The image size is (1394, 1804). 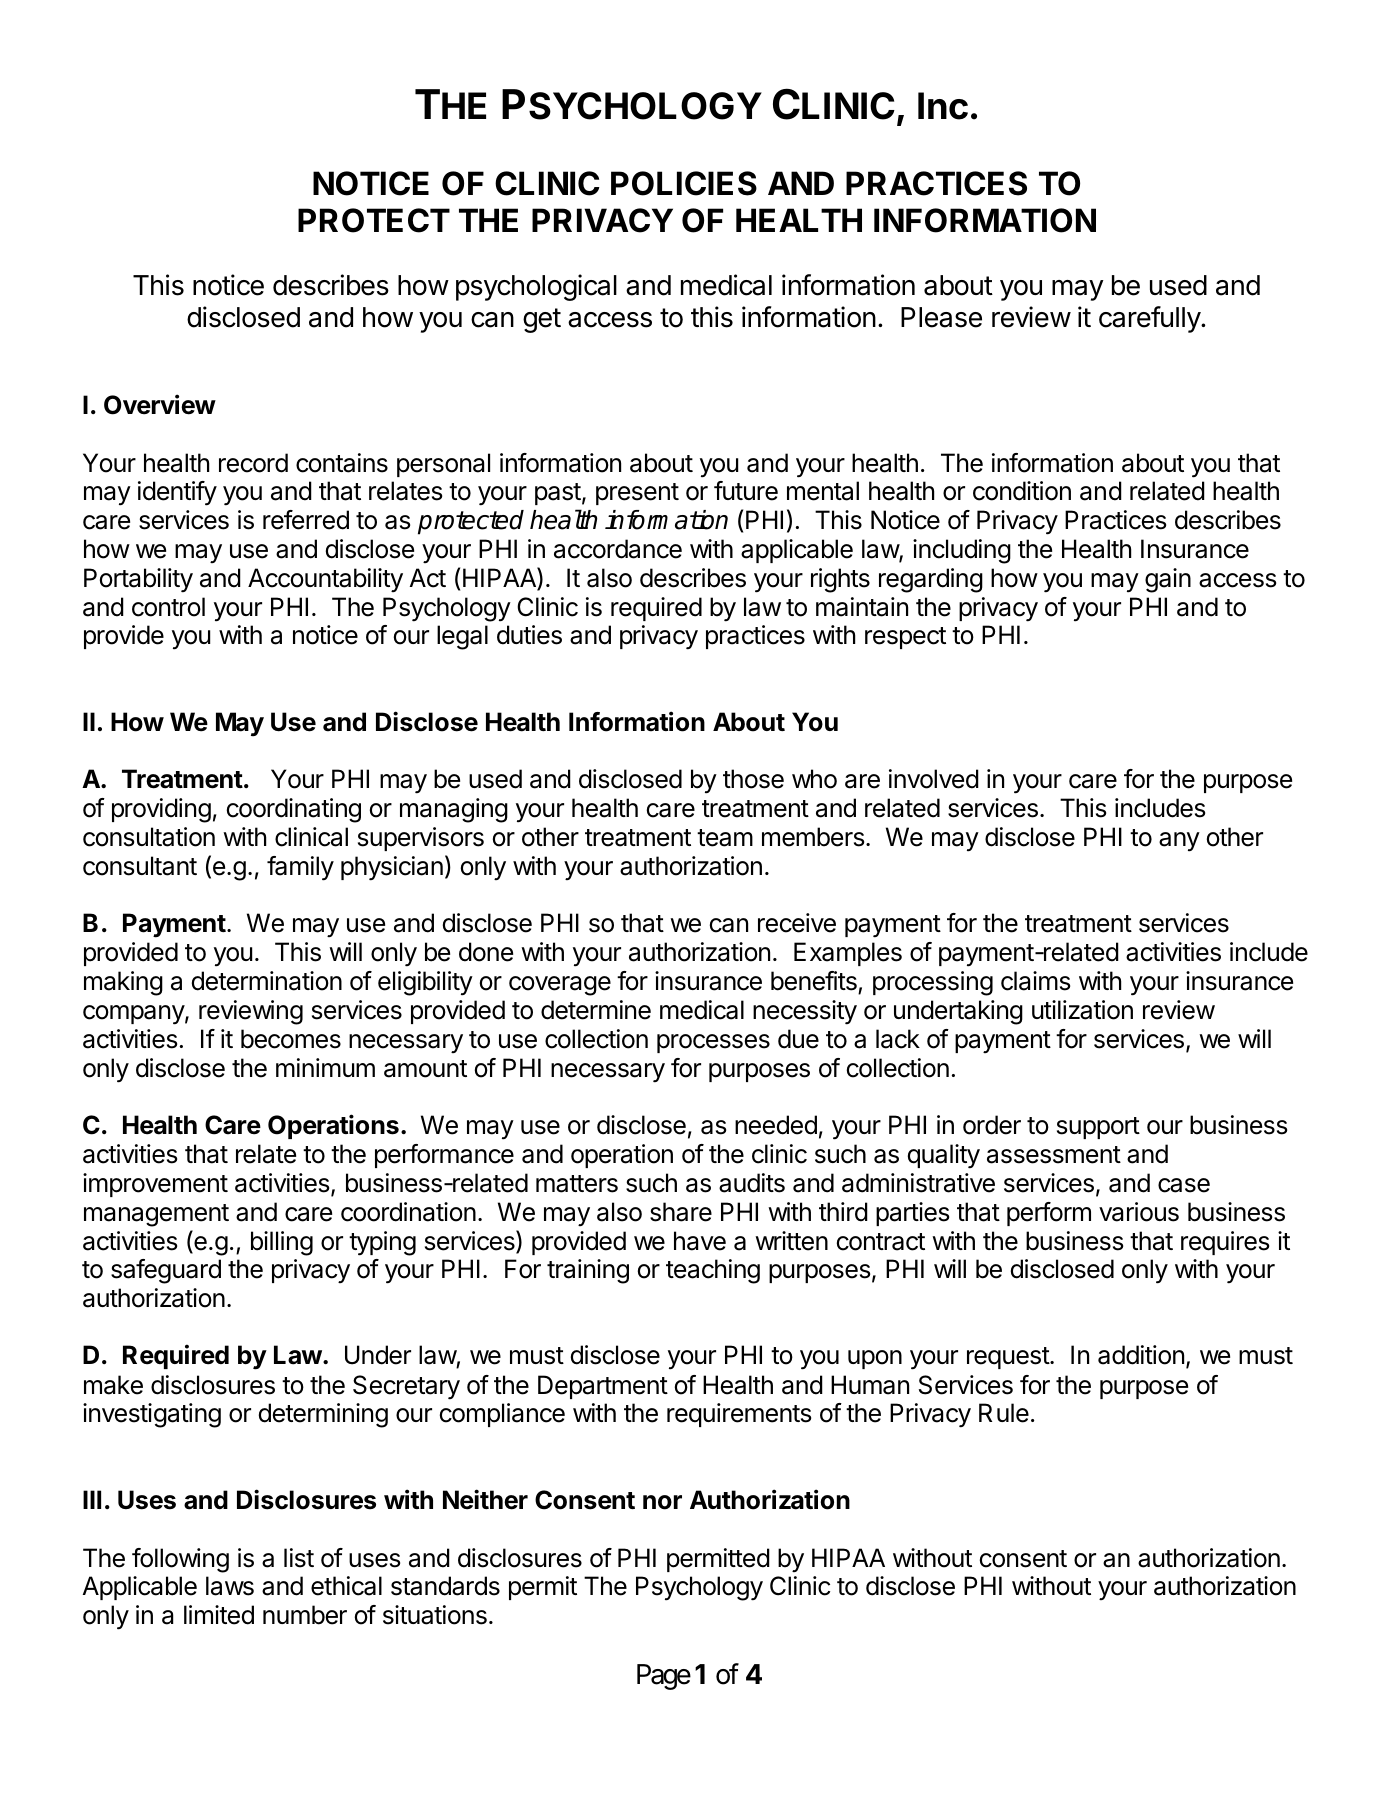 I want to click on improvement, so click(x=155, y=1185).
